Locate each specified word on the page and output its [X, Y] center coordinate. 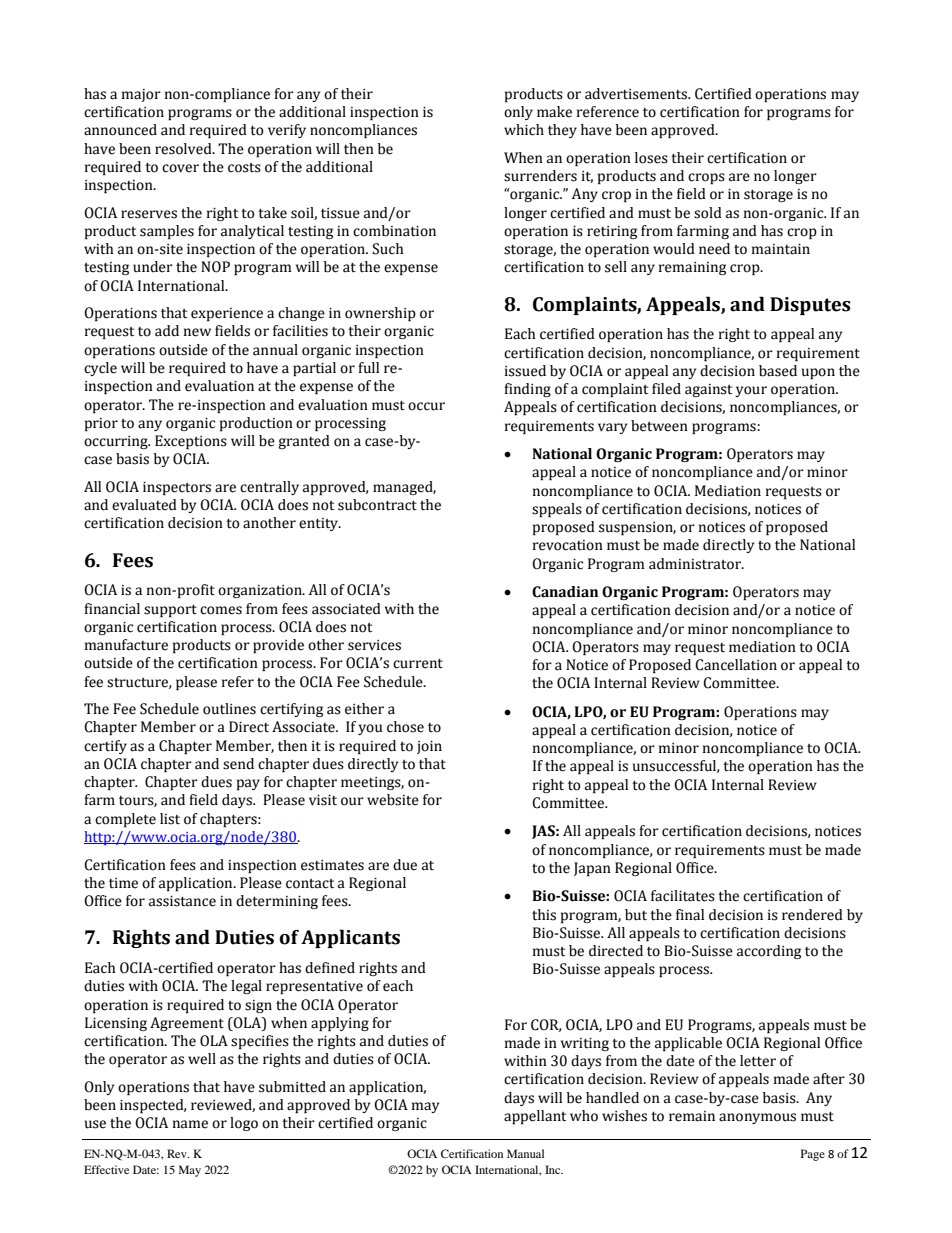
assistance [182, 901]
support [170, 611]
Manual [525, 1153]
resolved [184, 149]
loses [651, 158]
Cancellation [736, 665]
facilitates [683, 896]
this [544, 915]
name [190, 1124]
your [751, 391]
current [418, 664]
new [197, 332]
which [524, 130]
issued [525, 371]
